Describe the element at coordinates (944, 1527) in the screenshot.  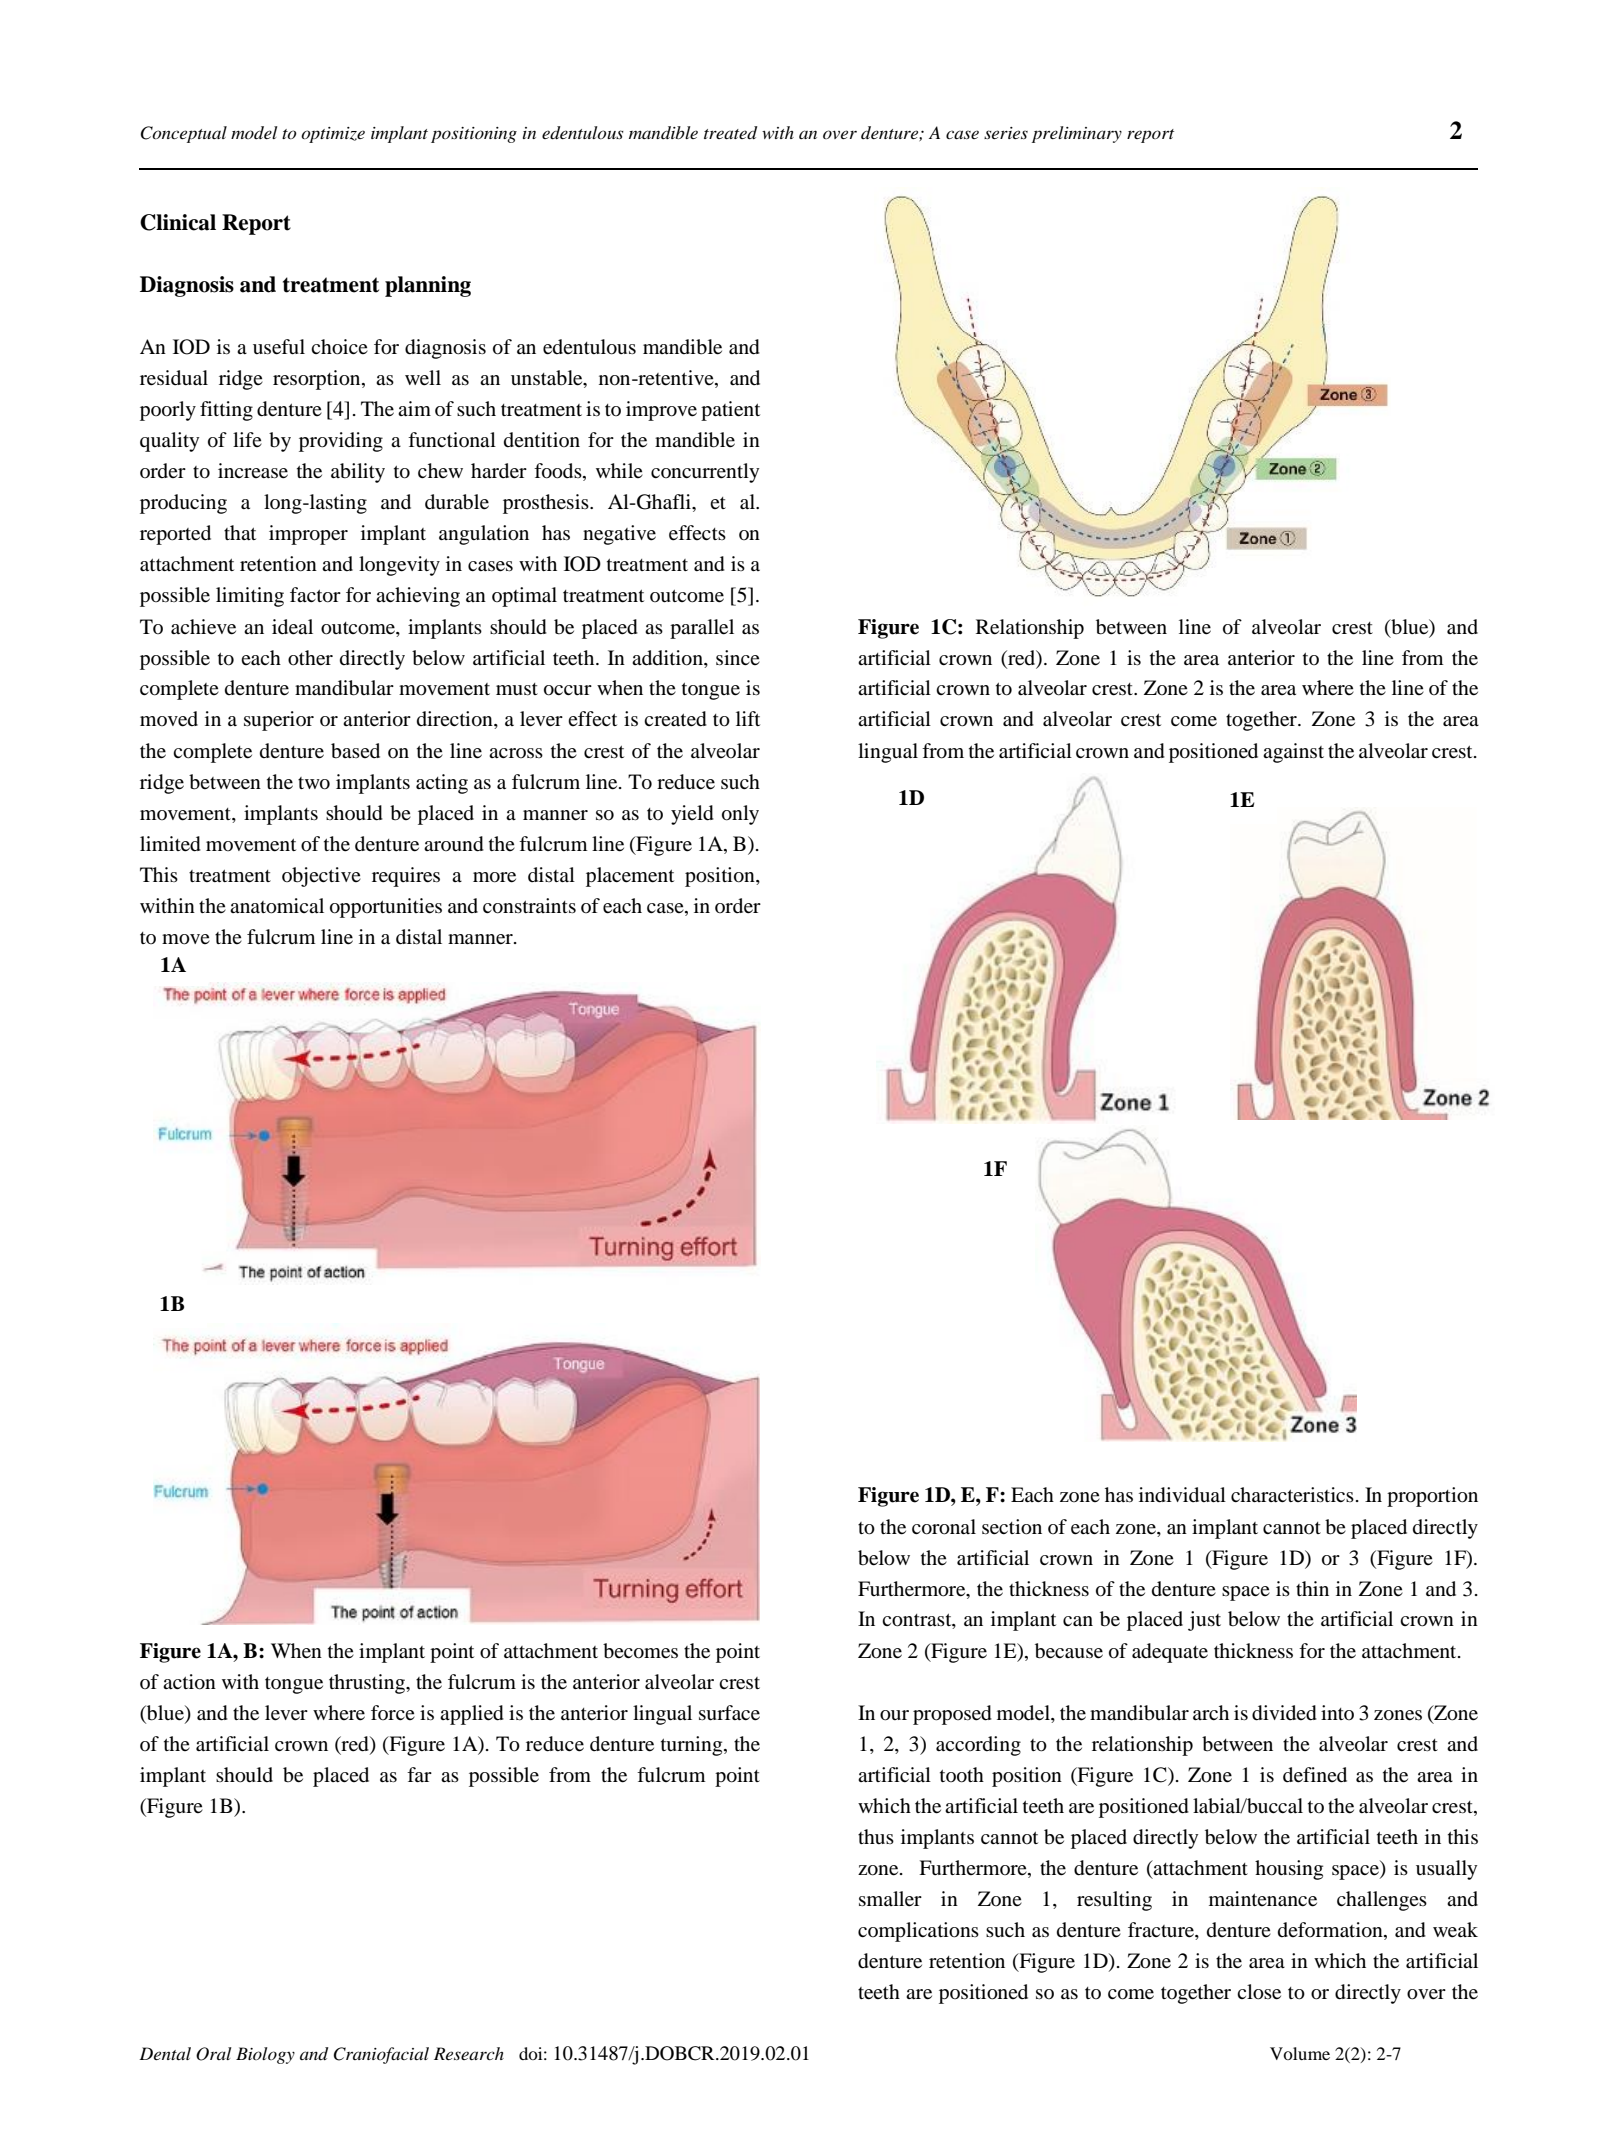
I see `coronal` at that location.
